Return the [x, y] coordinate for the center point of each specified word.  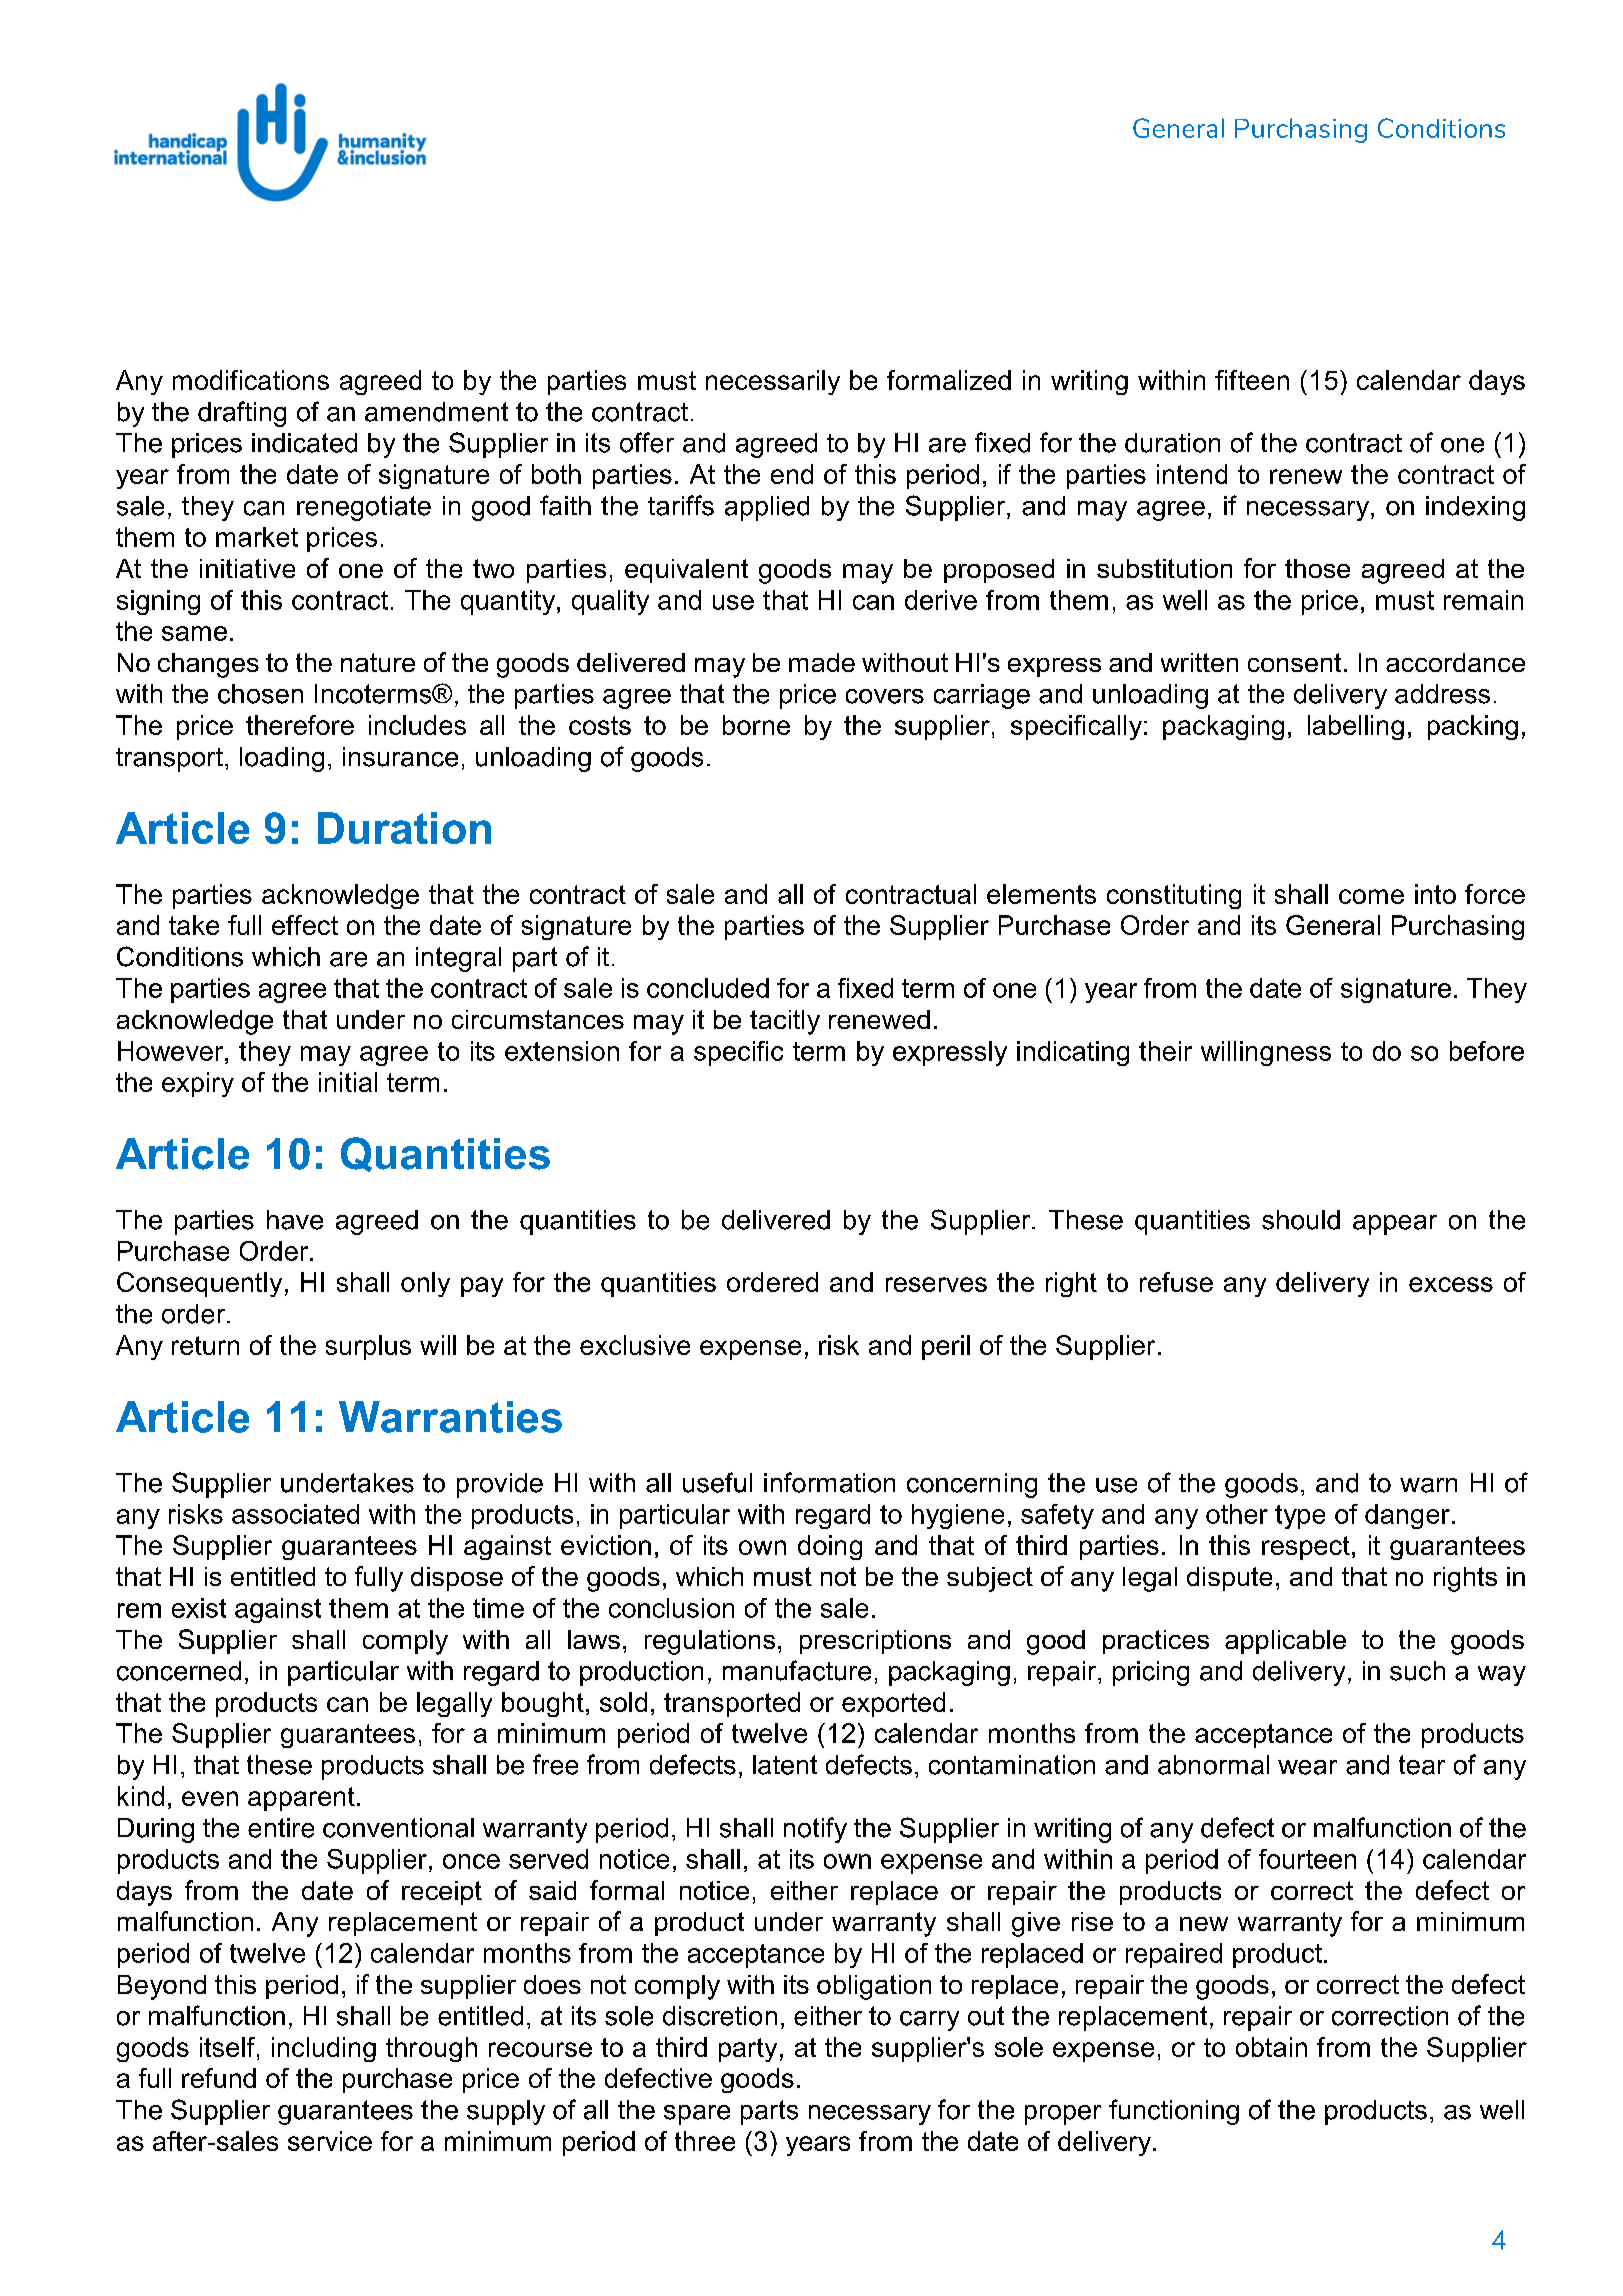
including [324, 2049]
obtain [1271, 2047]
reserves [936, 1284]
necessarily [773, 382]
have [295, 1220]
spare [697, 2115]
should [1301, 1220]
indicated [304, 443]
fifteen [1252, 380]
